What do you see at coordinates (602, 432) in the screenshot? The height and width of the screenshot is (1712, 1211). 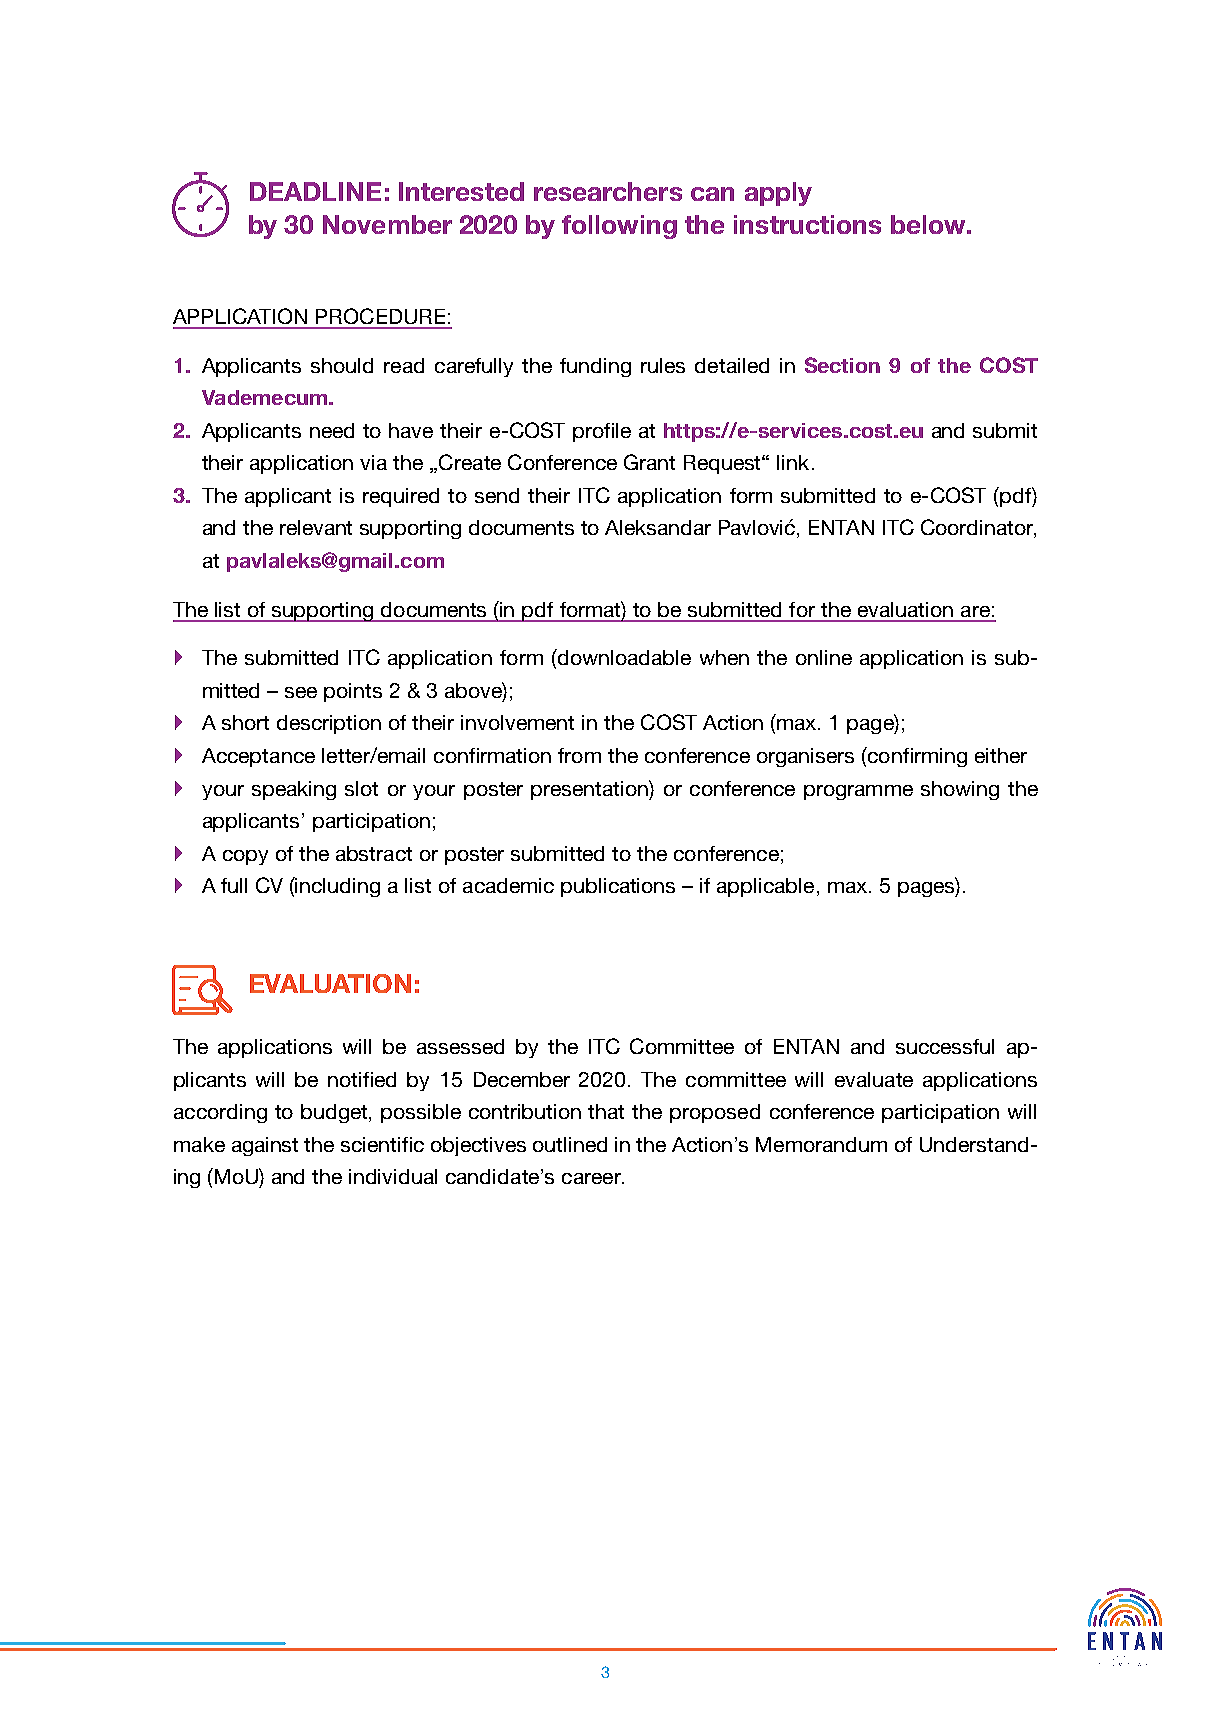 I see `profile` at bounding box center [602, 432].
